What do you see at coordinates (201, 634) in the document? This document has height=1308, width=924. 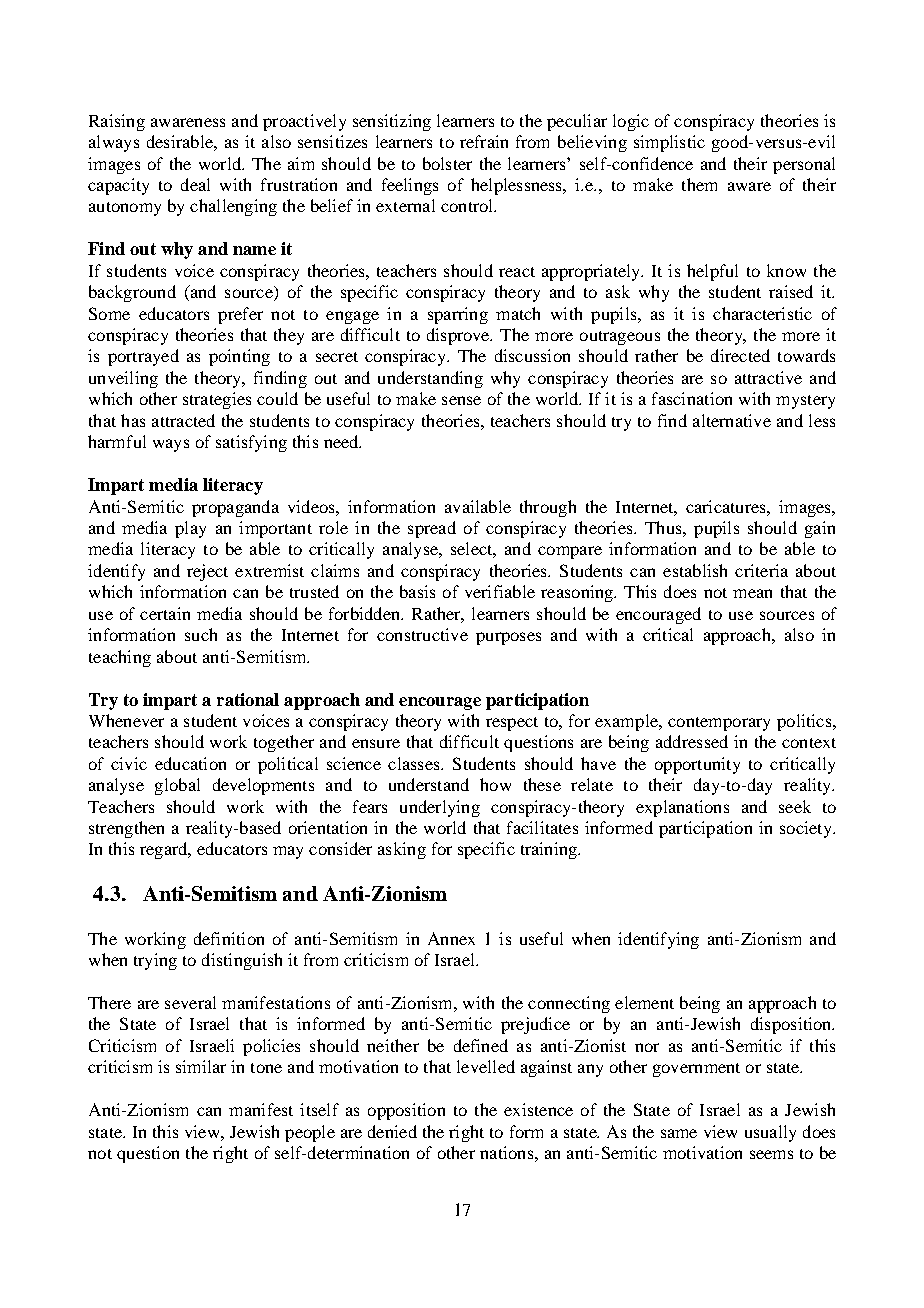 I see `such` at bounding box center [201, 634].
